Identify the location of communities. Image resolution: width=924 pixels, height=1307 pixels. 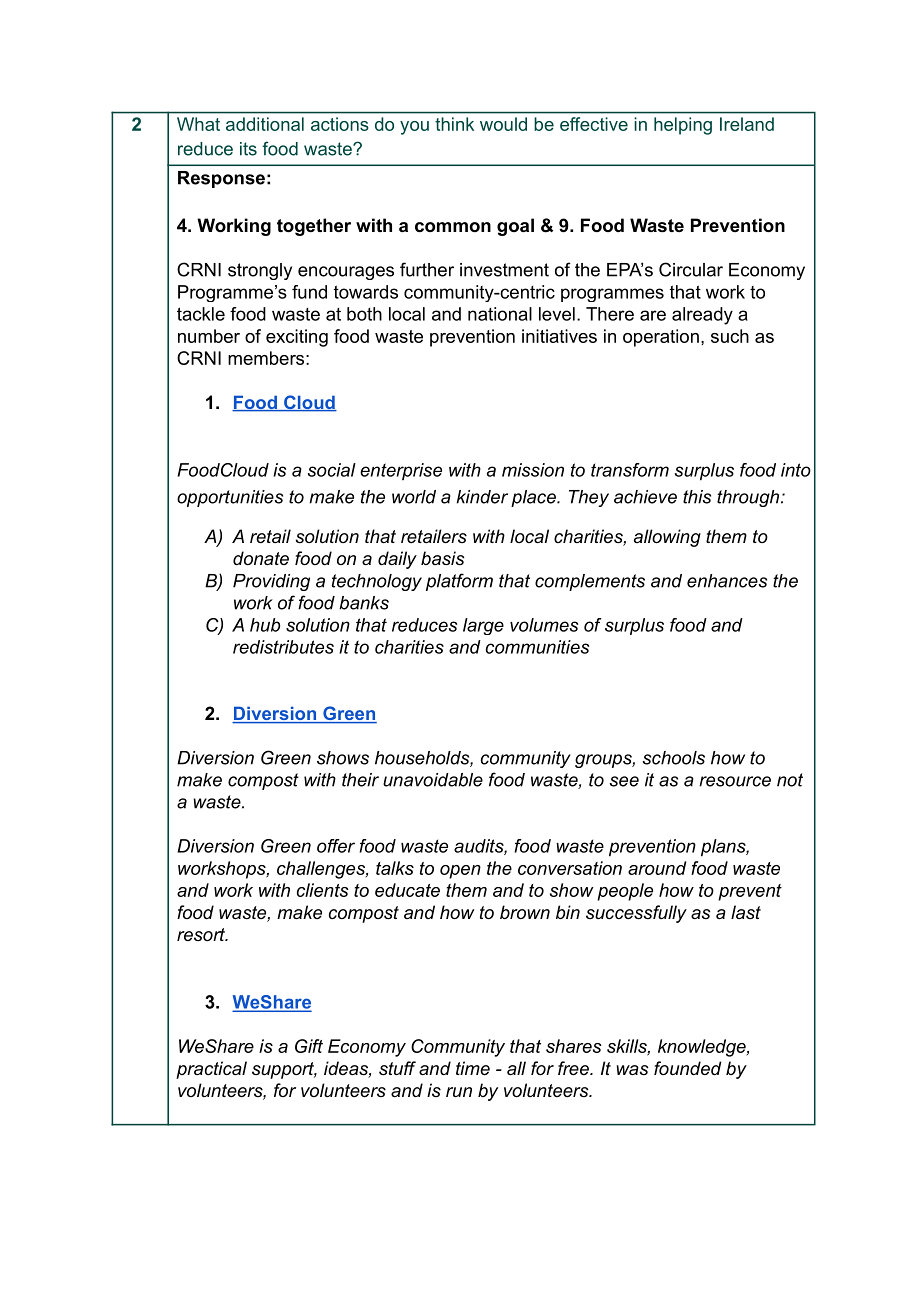
(537, 647).
